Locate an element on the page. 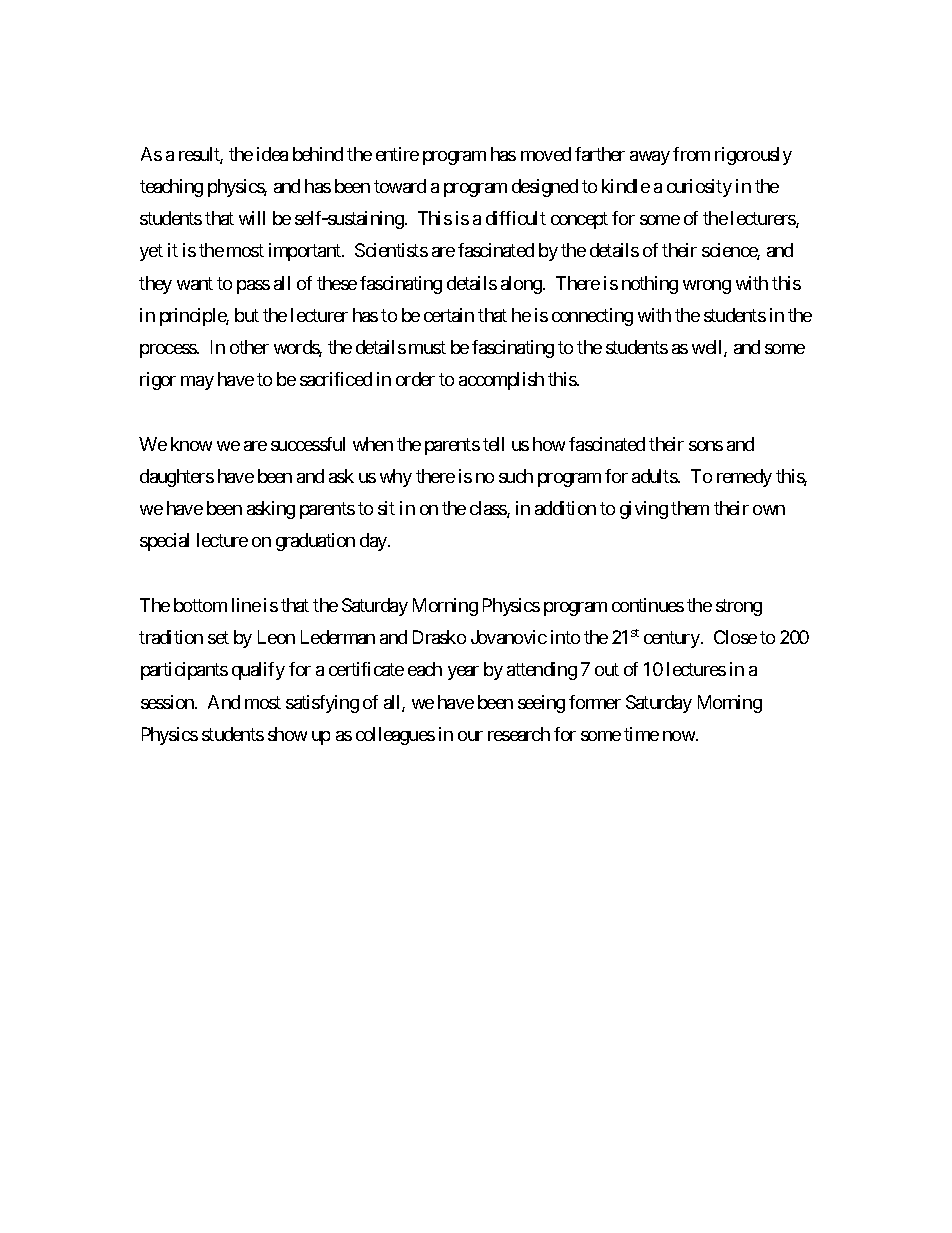 The height and width of the image is (1233, 952). idea is located at coordinates (272, 154).
